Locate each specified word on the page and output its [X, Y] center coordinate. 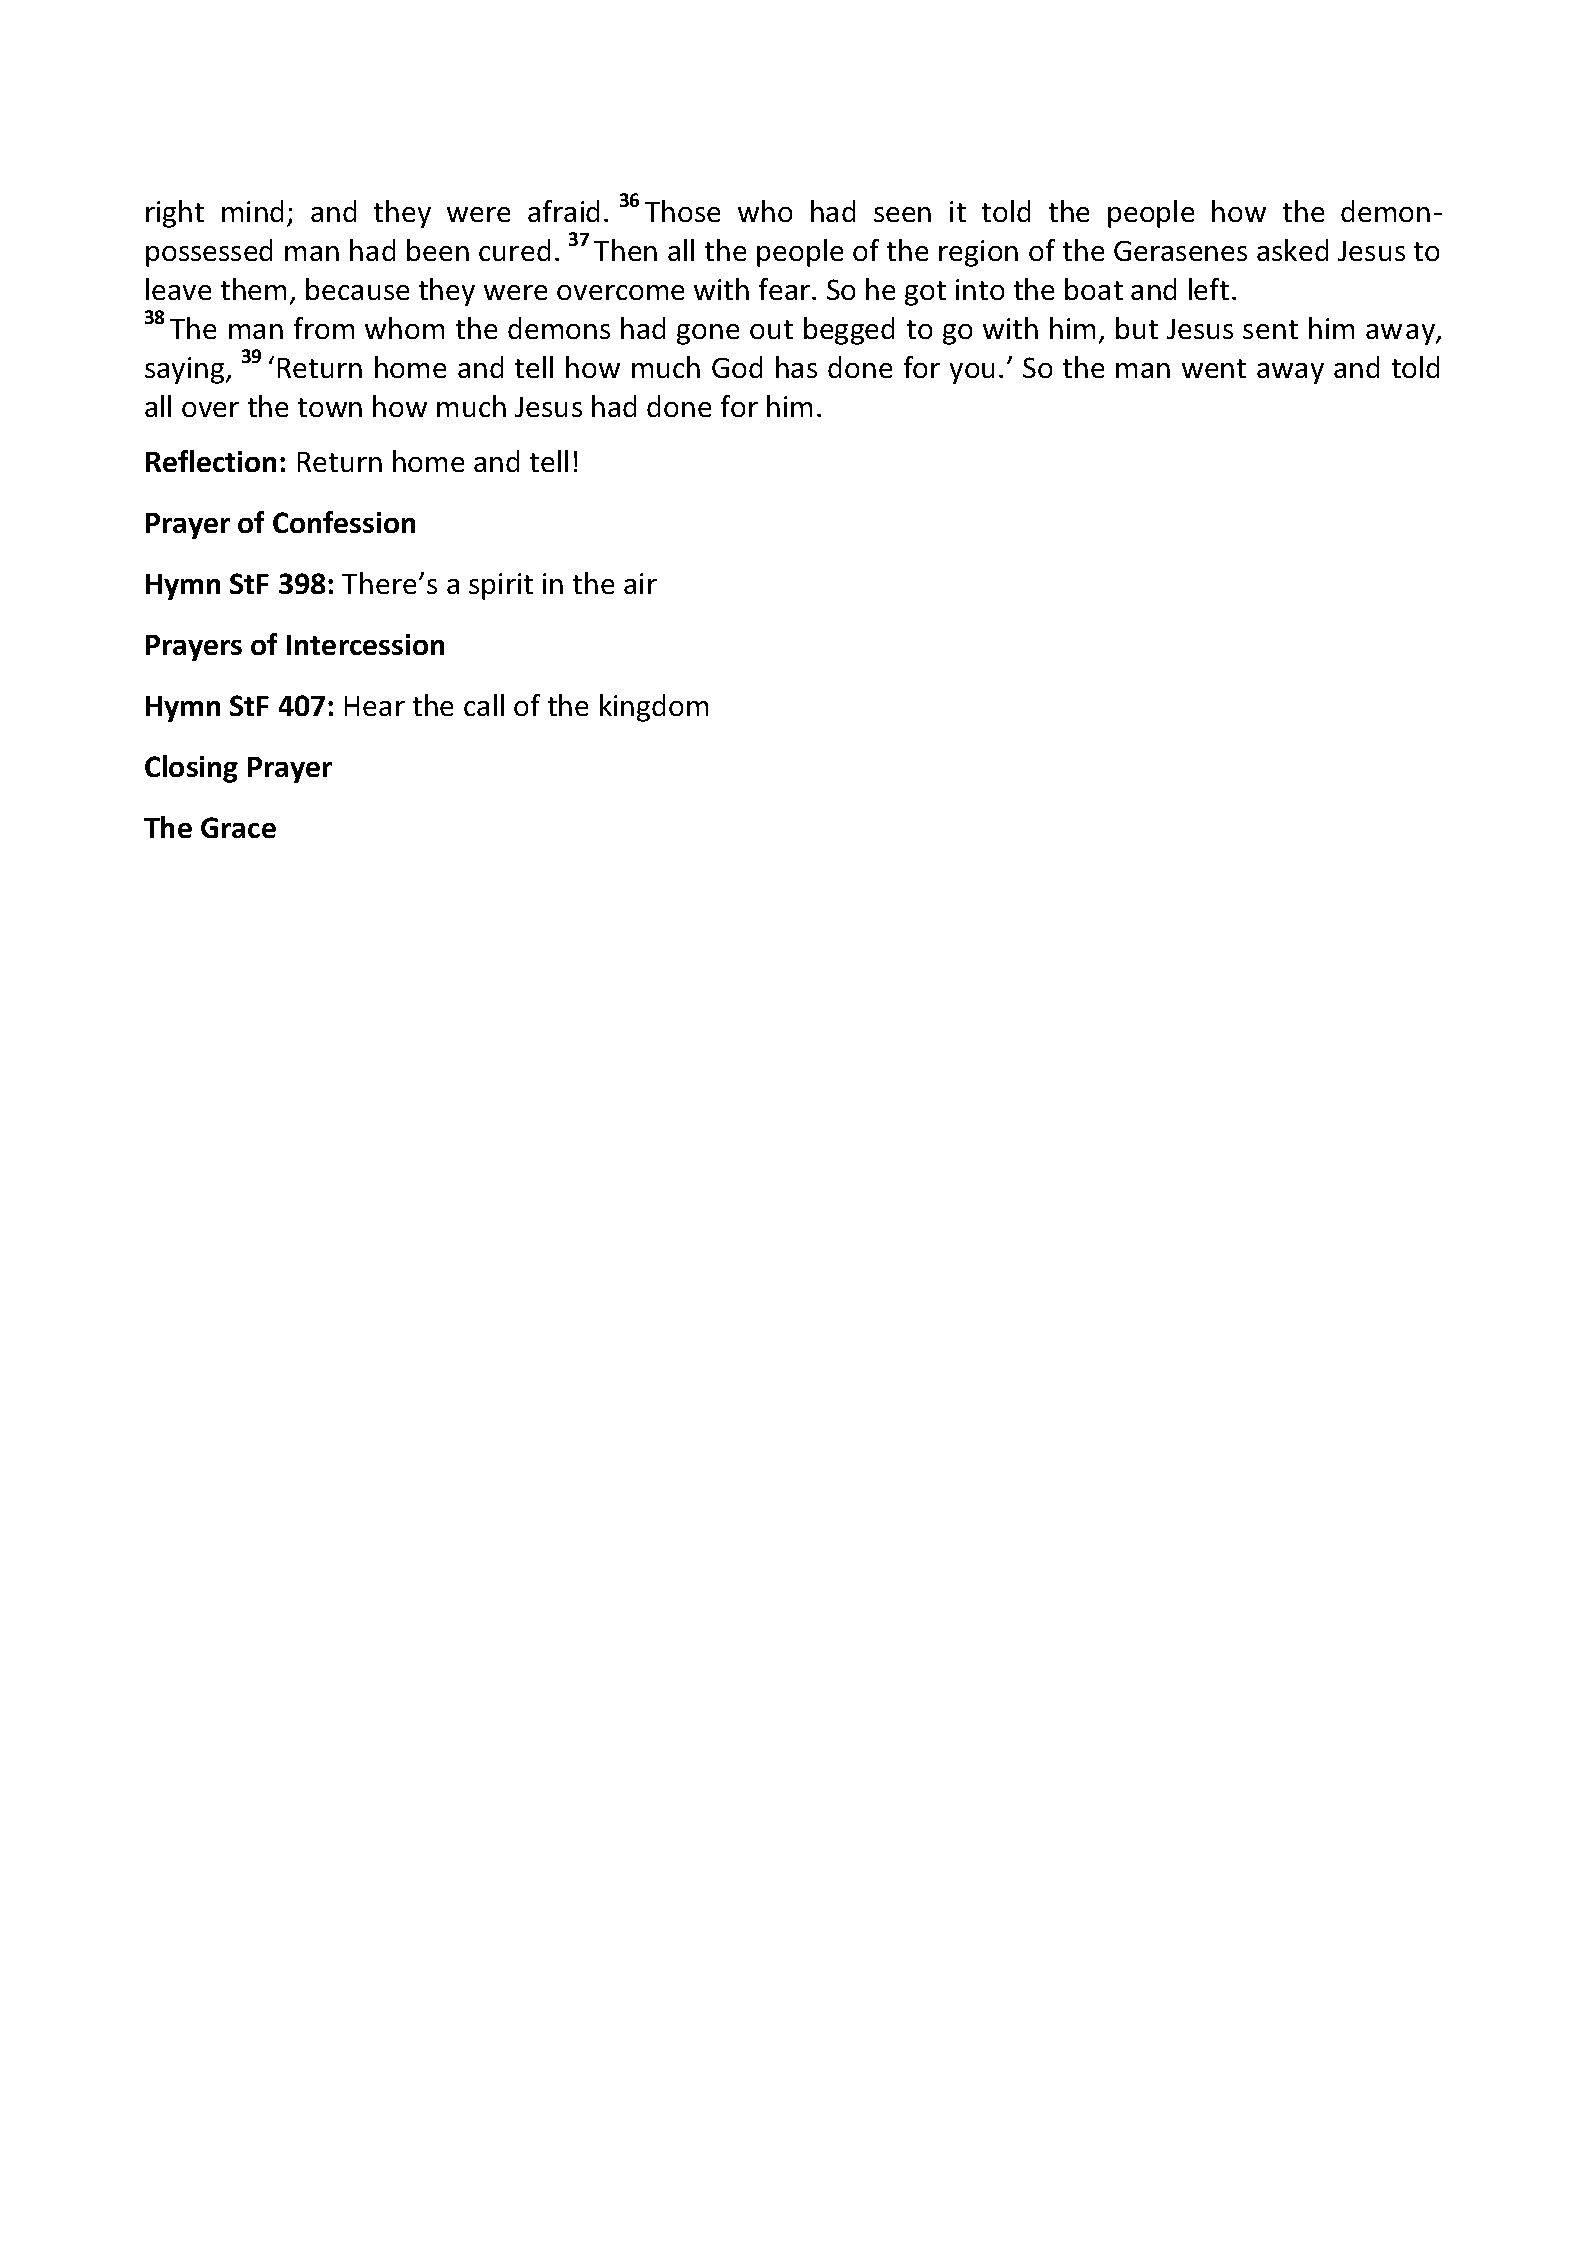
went [1214, 368]
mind [252, 211]
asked [1292, 250]
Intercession [365, 644]
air [640, 583]
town [330, 407]
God [737, 367]
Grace [238, 827]
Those [682, 211]
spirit [501, 586]
